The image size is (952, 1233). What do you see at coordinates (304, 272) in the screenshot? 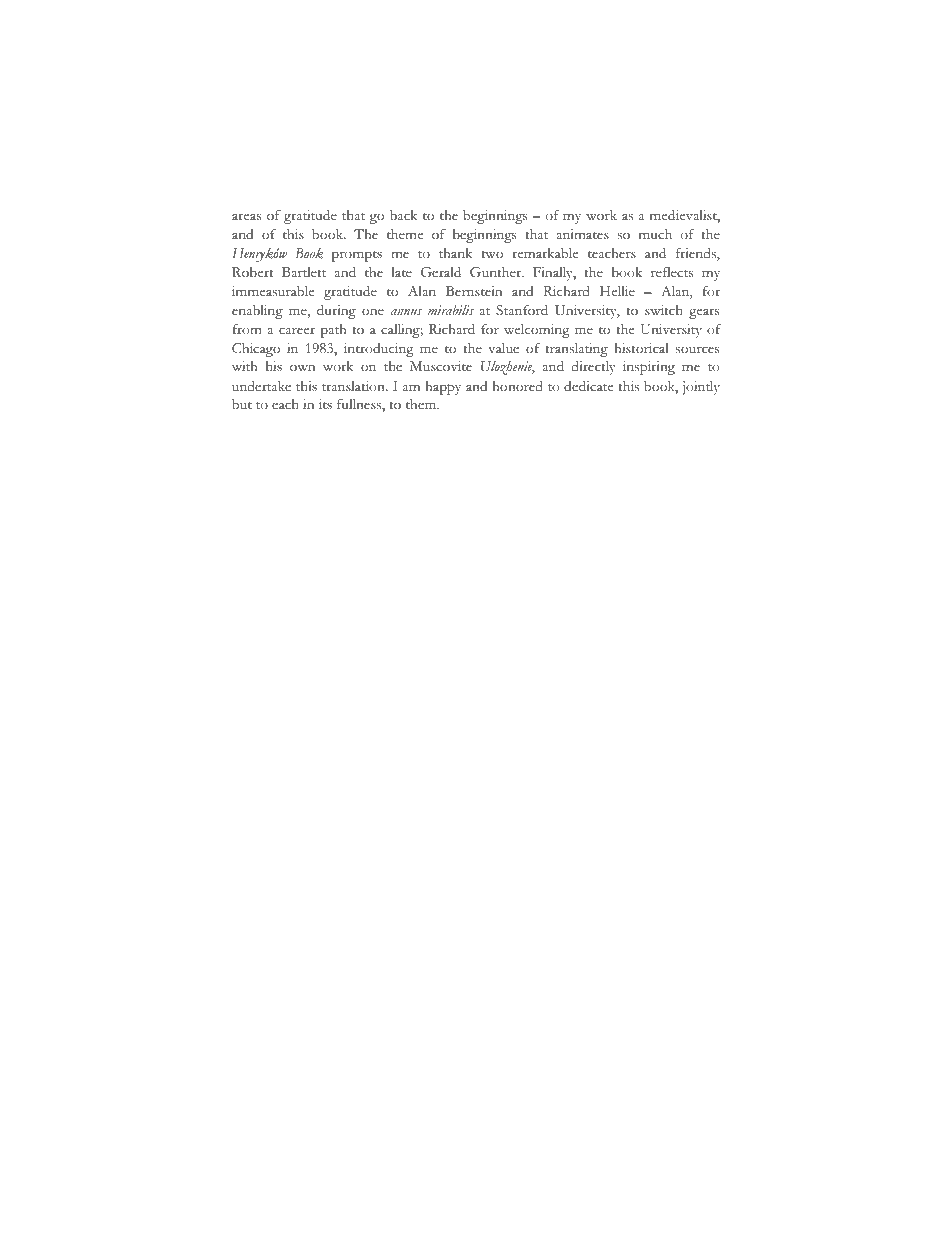
I see `Bartlett` at bounding box center [304, 272].
